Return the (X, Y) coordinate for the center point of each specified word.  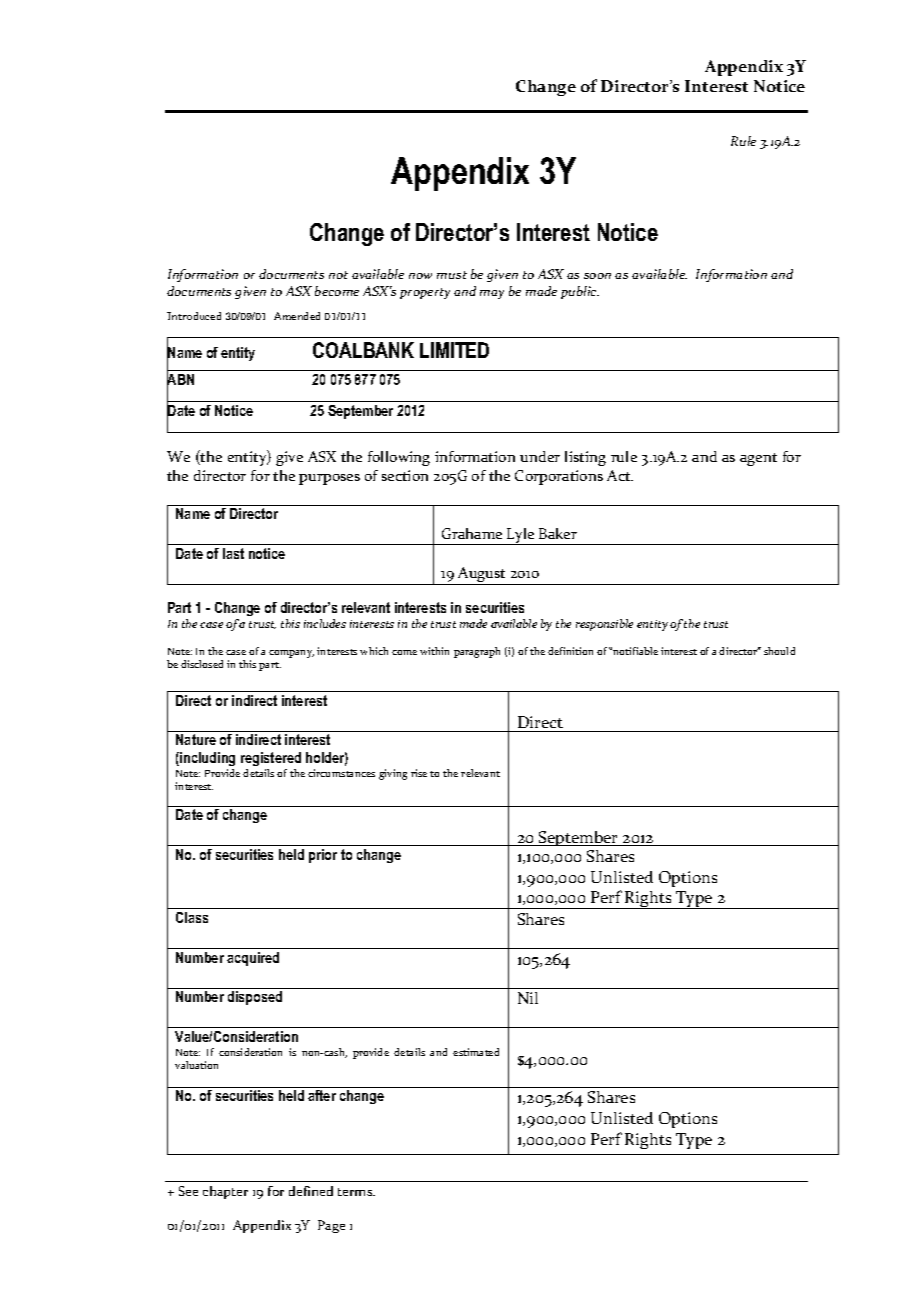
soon (597, 276)
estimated (476, 1052)
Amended (297, 316)
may (492, 294)
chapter (225, 1192)
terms (356, 1192)
